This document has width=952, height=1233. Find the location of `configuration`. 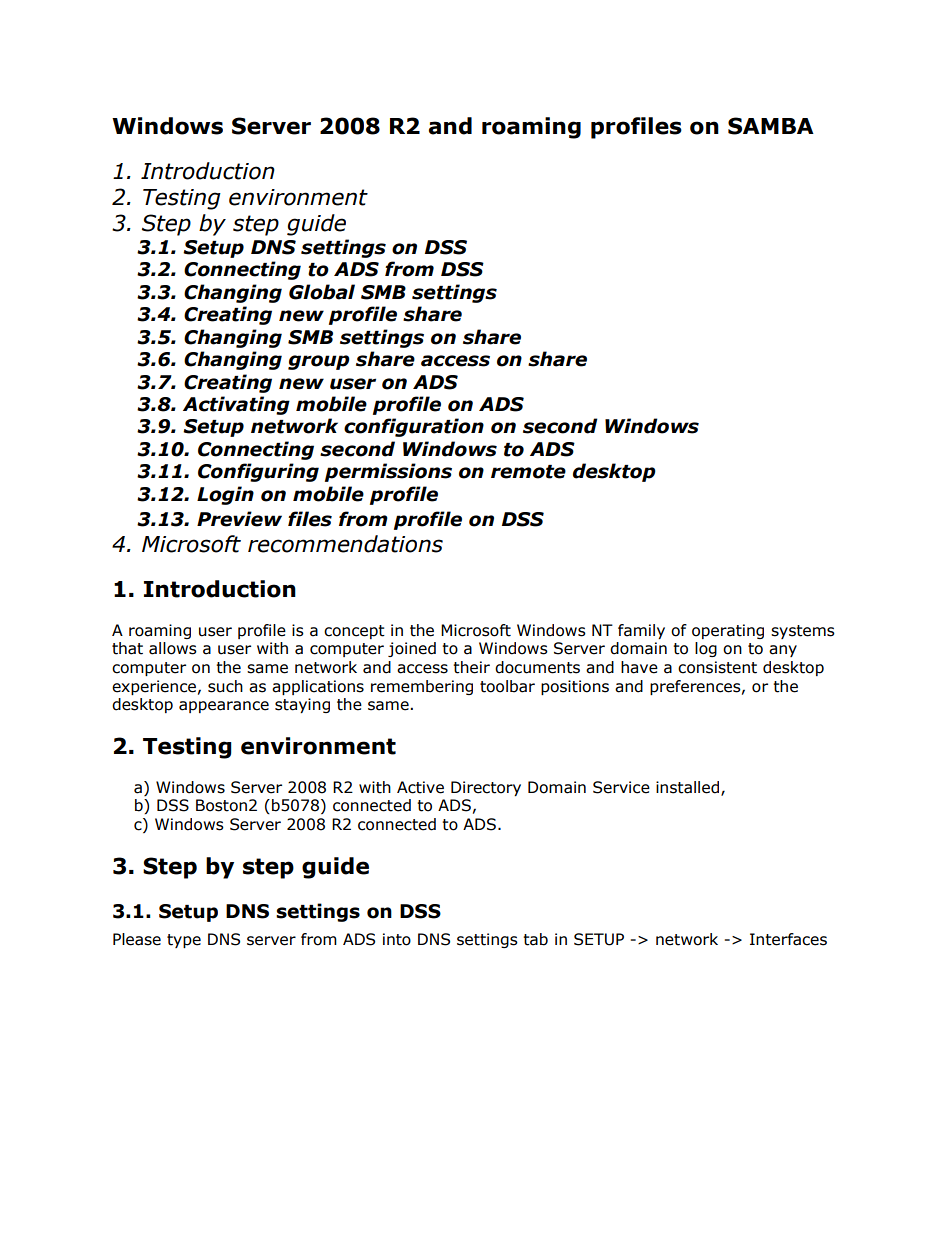

configuration is located at coordinates (414, 427).
